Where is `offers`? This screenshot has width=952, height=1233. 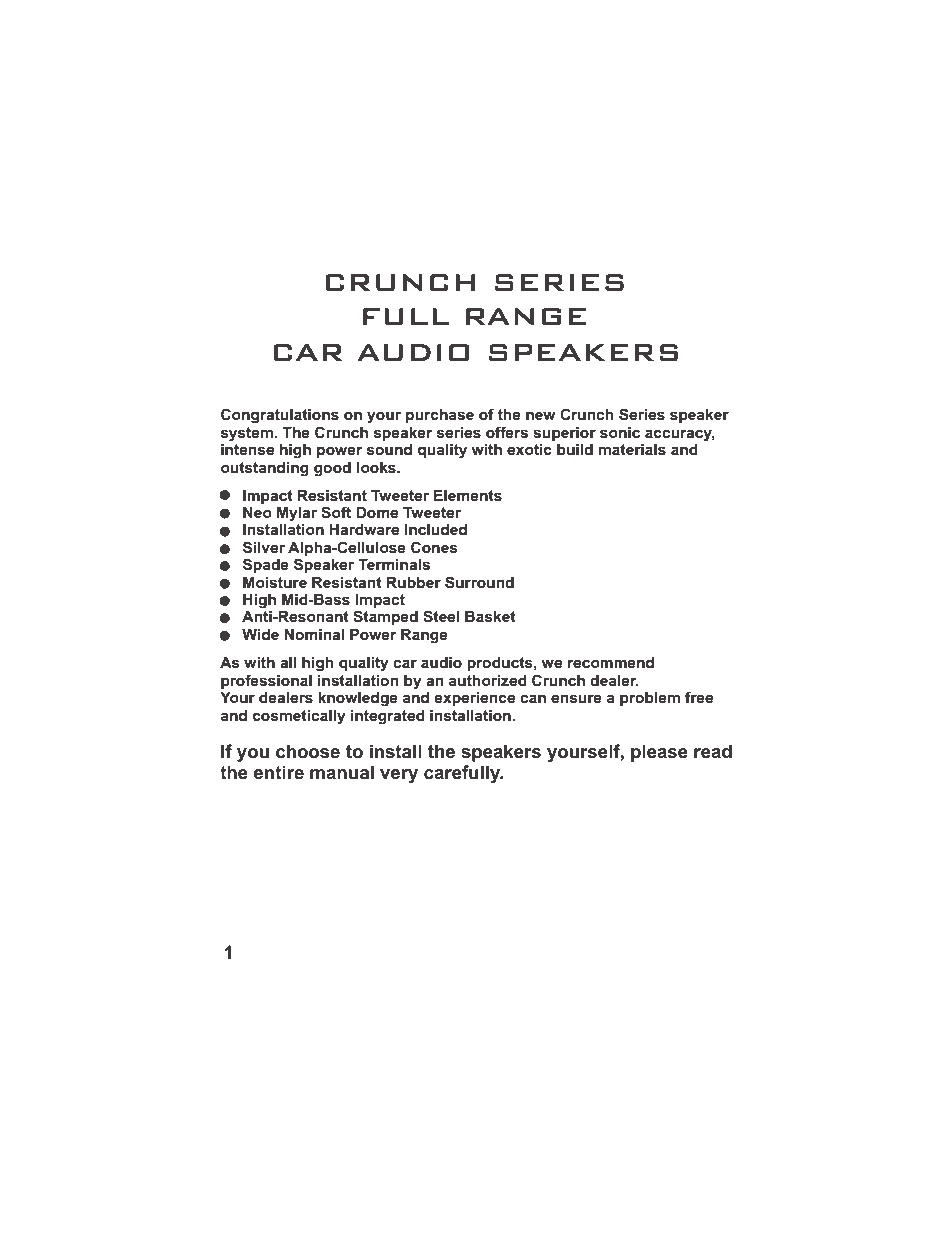 offers is located at coordinates (507, 432).
